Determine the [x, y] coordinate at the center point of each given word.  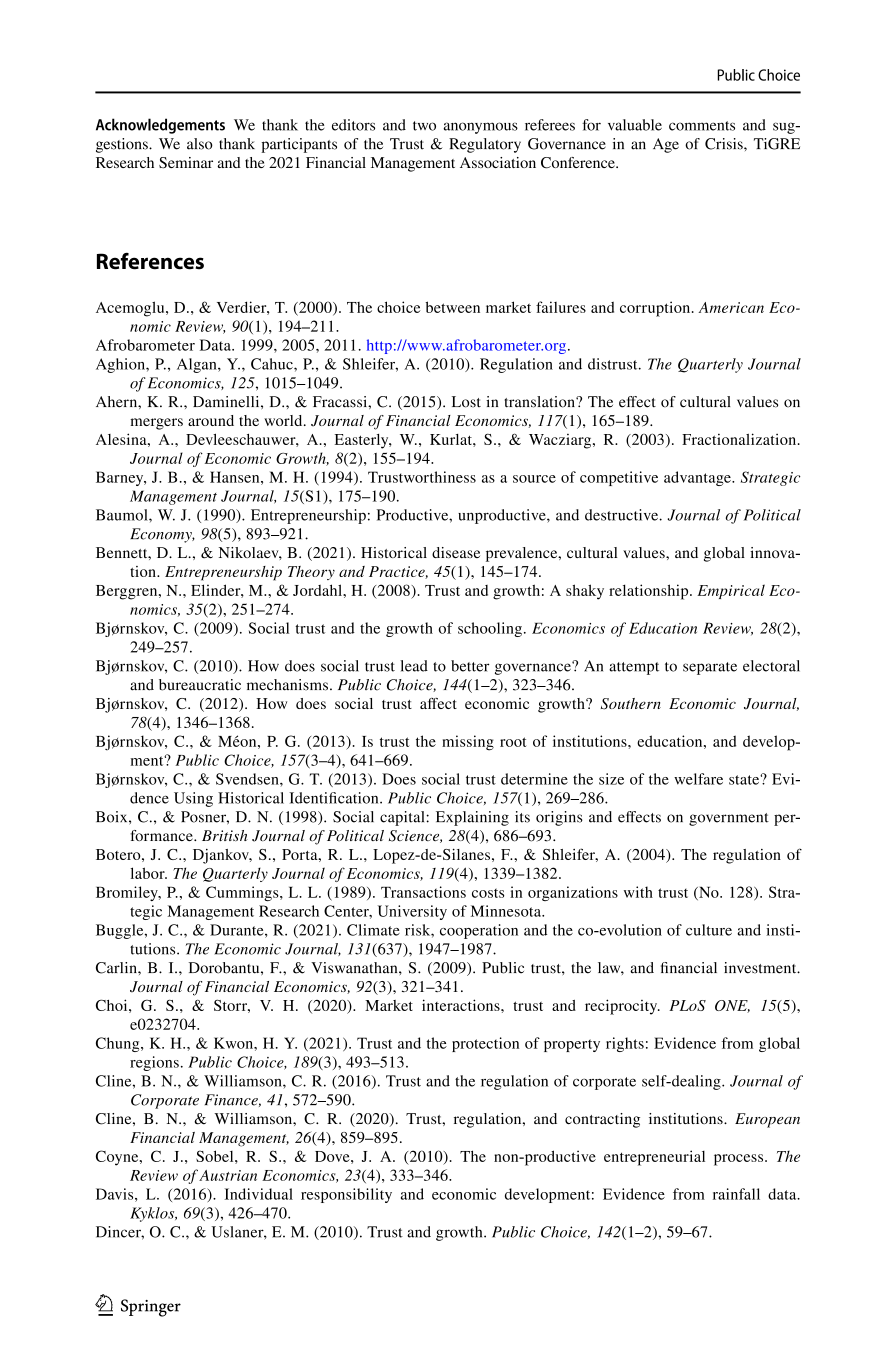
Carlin [117, 968]
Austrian [228, 1175]
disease [456, 552]
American [731, 307]
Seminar [186, 163]
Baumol [123, 515]
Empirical [731, 591]
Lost [466, 402]
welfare [698, 779]
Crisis [725, 144]
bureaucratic [200, 685]
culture [709, 930]
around [211, 420]
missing [468, 743]
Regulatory [485, 145]
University [412, 912]
